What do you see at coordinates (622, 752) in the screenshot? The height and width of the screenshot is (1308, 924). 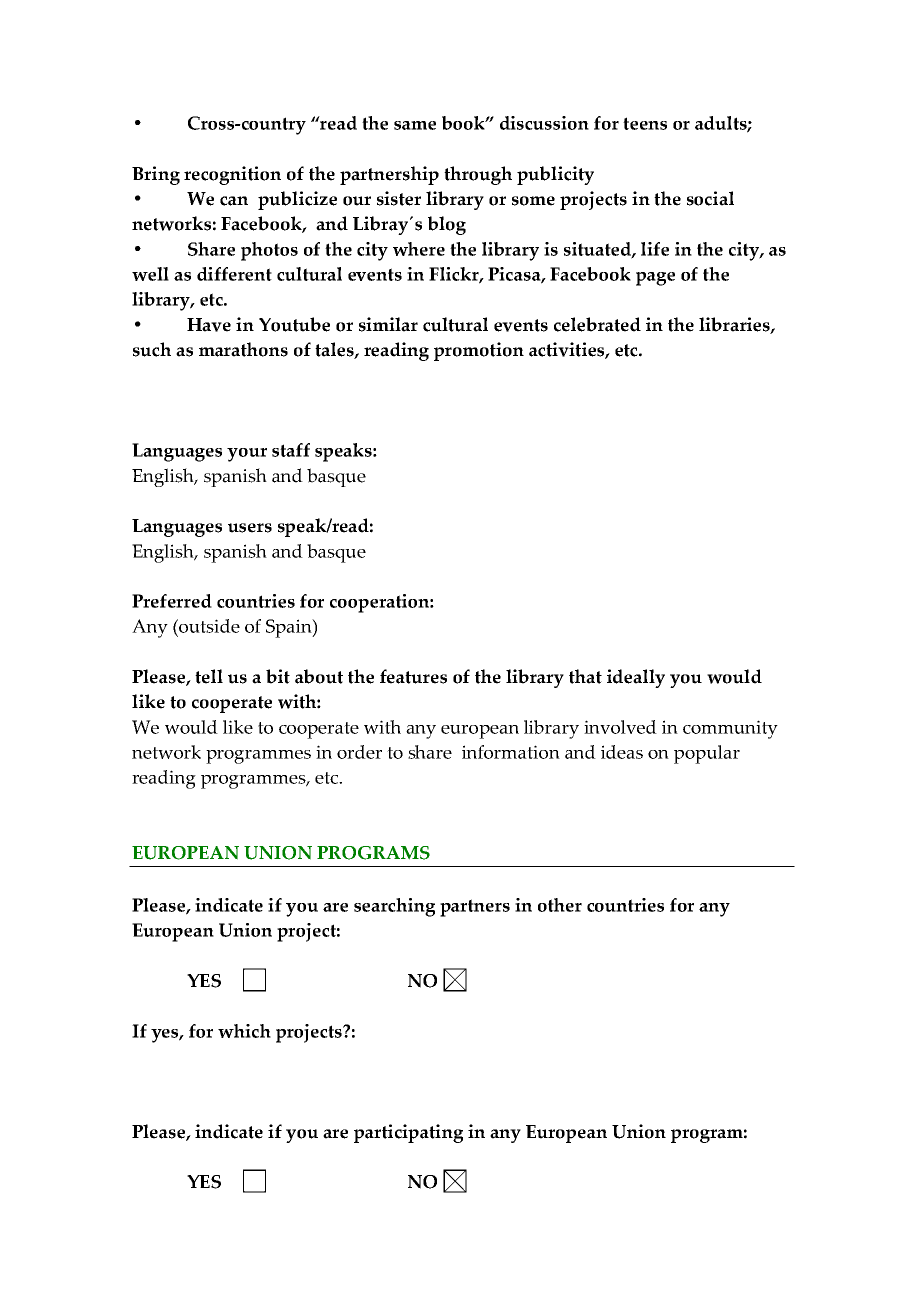 I see `ideas` at bounding box center [622, 752].
